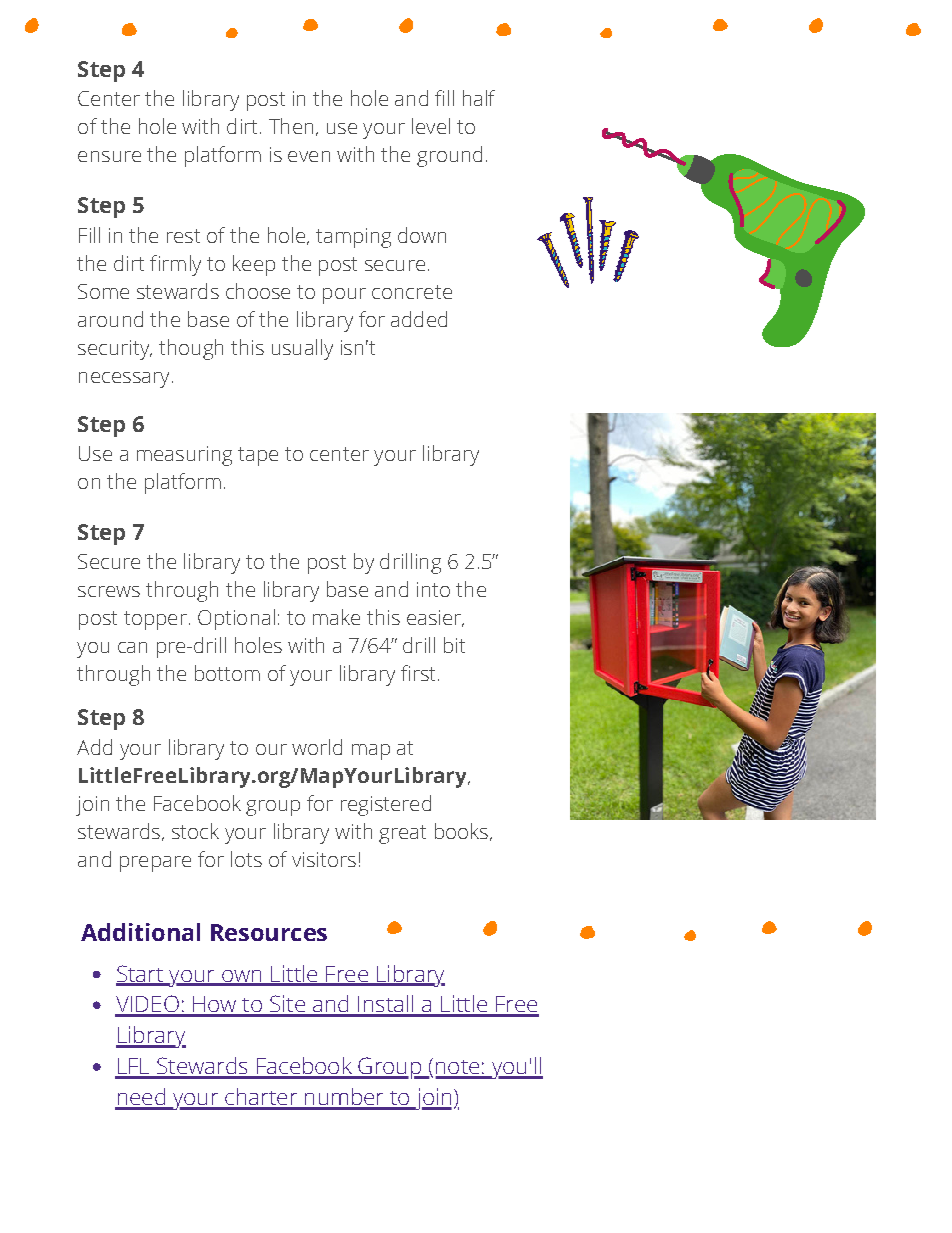 The width and height of the page is (952, 1233). Describe the element at coordinates (433, 589) in the page. I see `into` at that location.
